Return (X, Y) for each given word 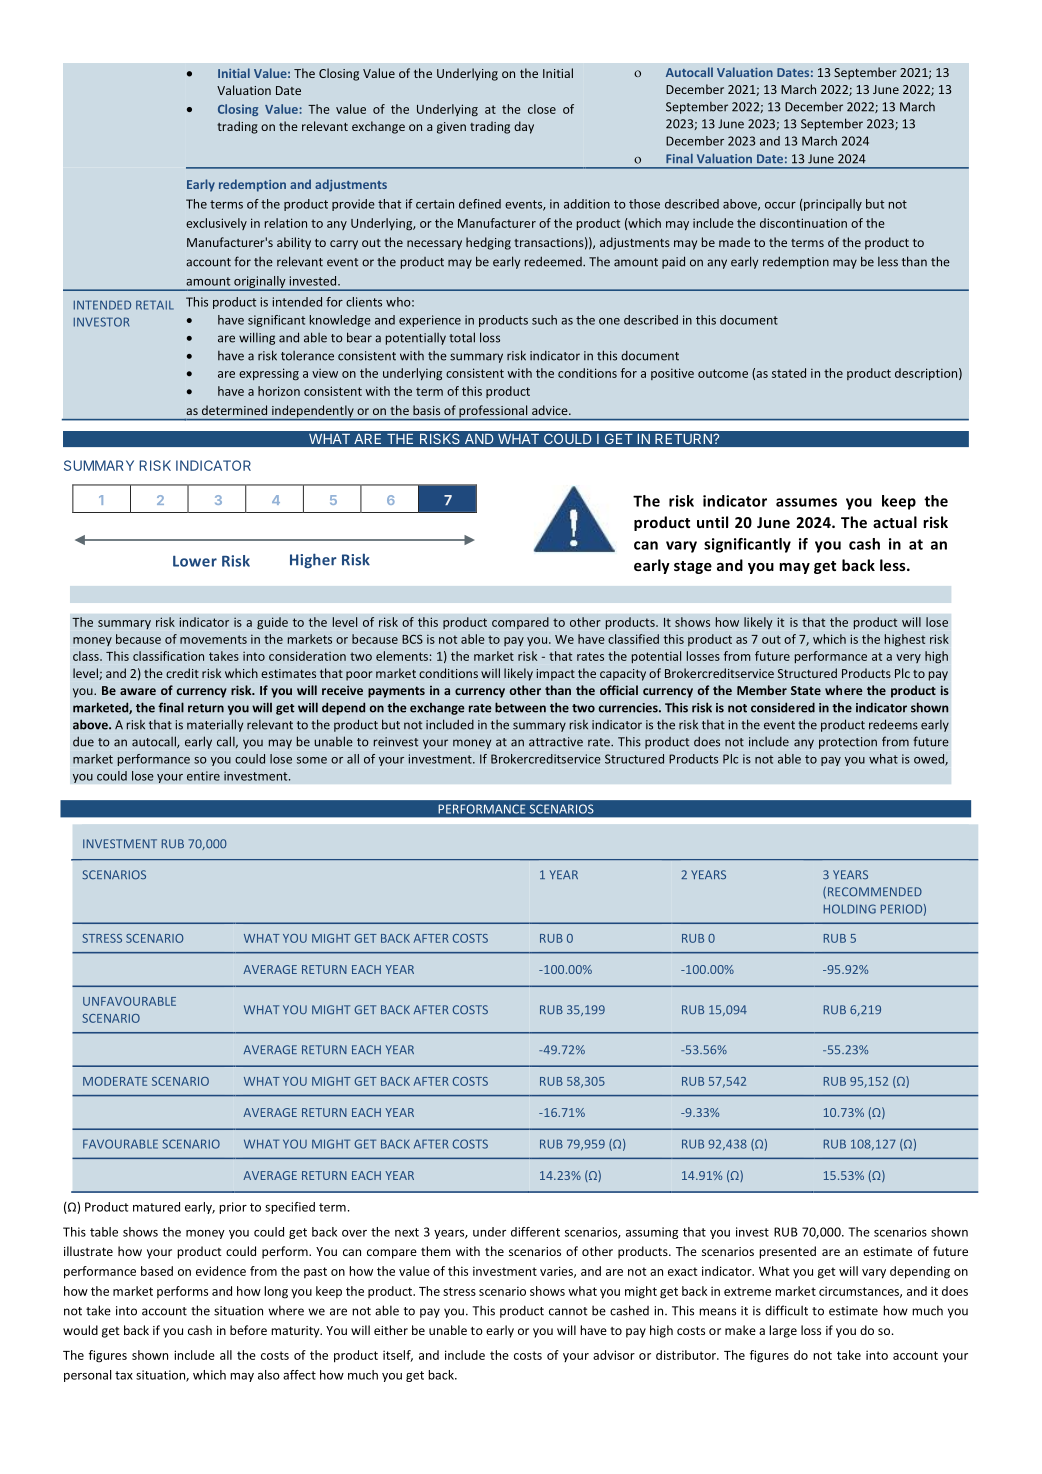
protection (848, 743)
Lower (195, 561)
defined (480, 204)
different (535, 1232)
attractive (556, 742)
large (783, 1331)
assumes (806, 502)
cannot (568, 1311)
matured (156, 1207)
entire (203, 776)
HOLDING (850, 909)
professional (493, 412)
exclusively (216, 224)
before (248, 1330)
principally (832, 205)
